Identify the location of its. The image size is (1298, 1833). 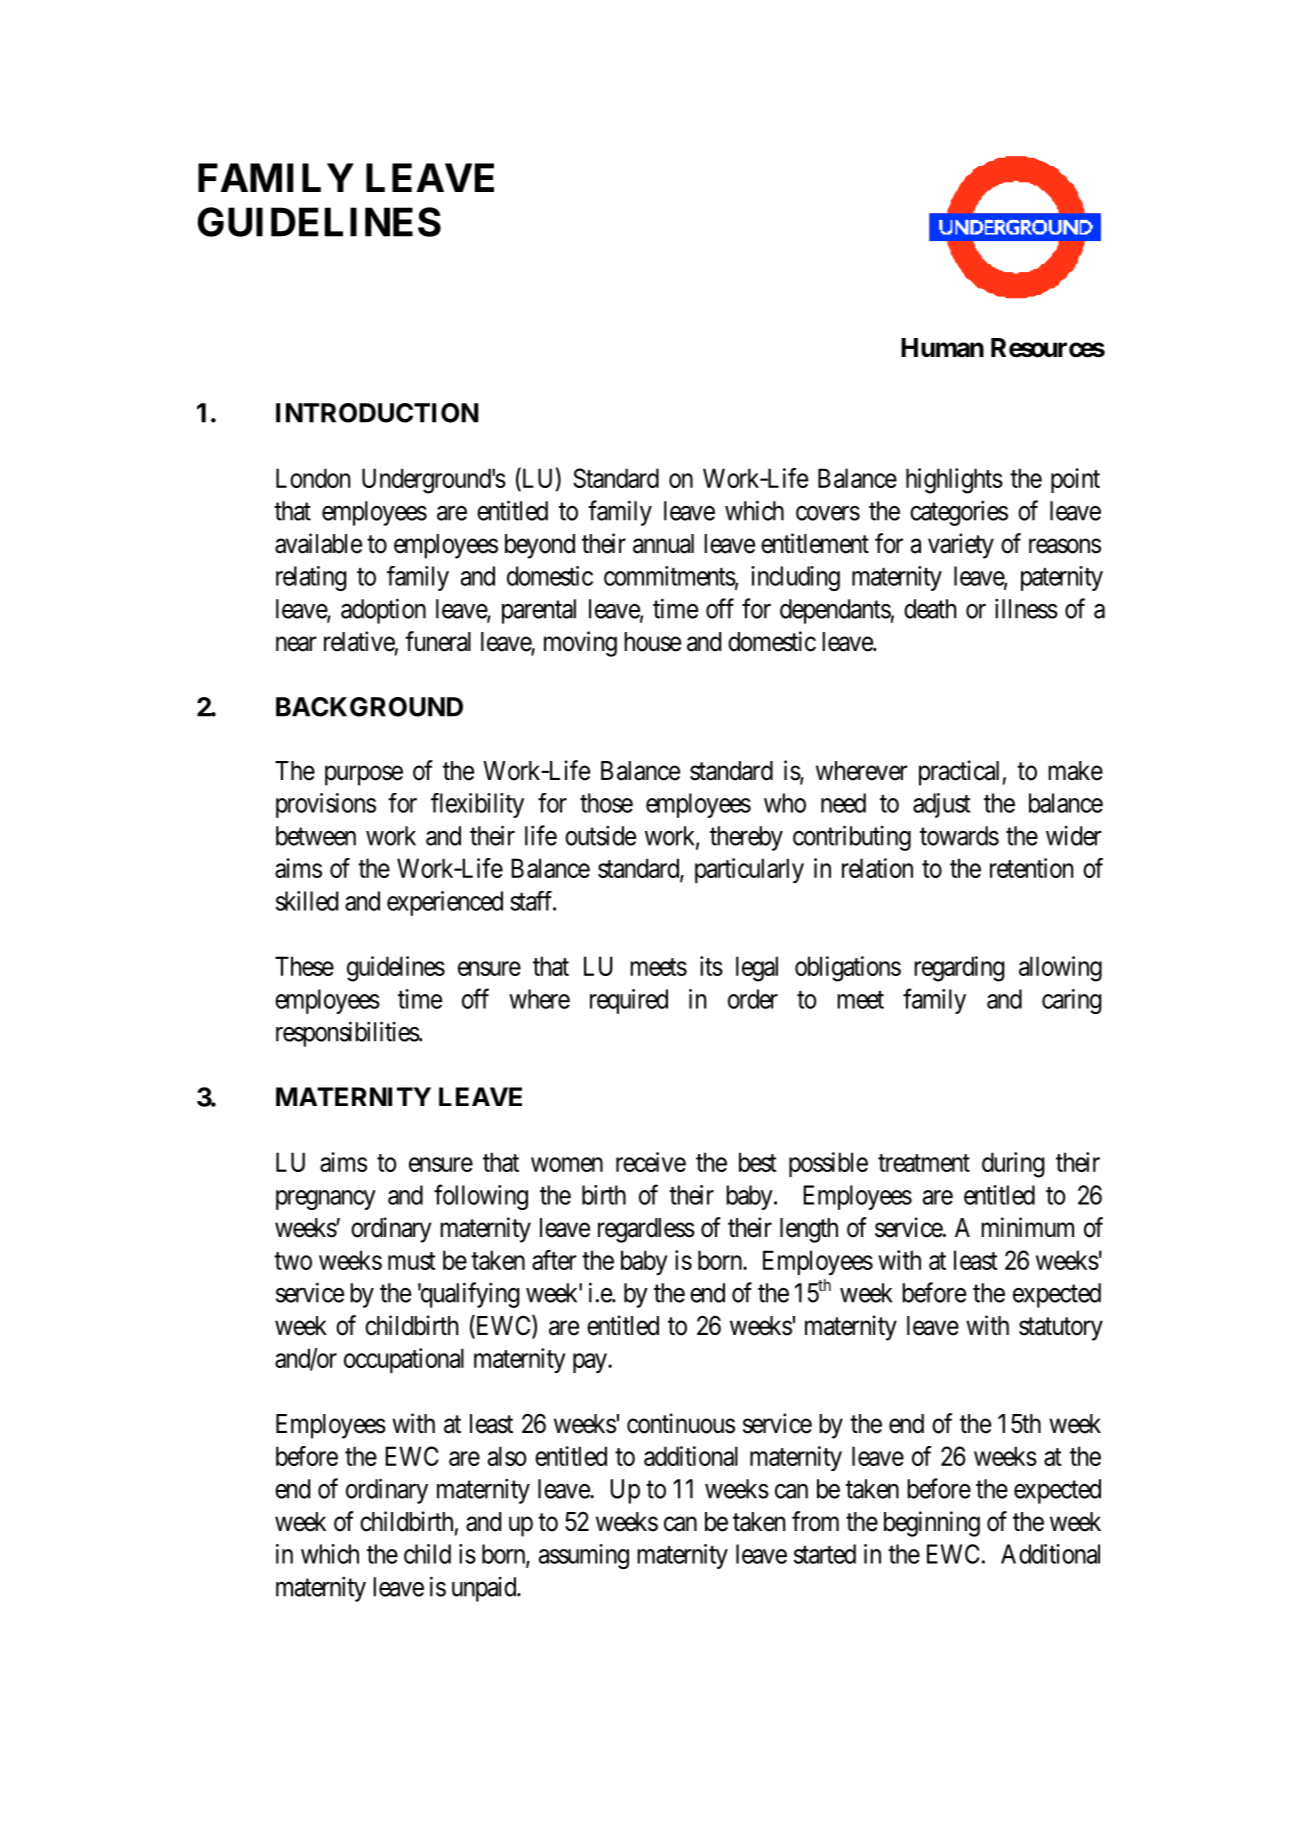
(711, 966).
